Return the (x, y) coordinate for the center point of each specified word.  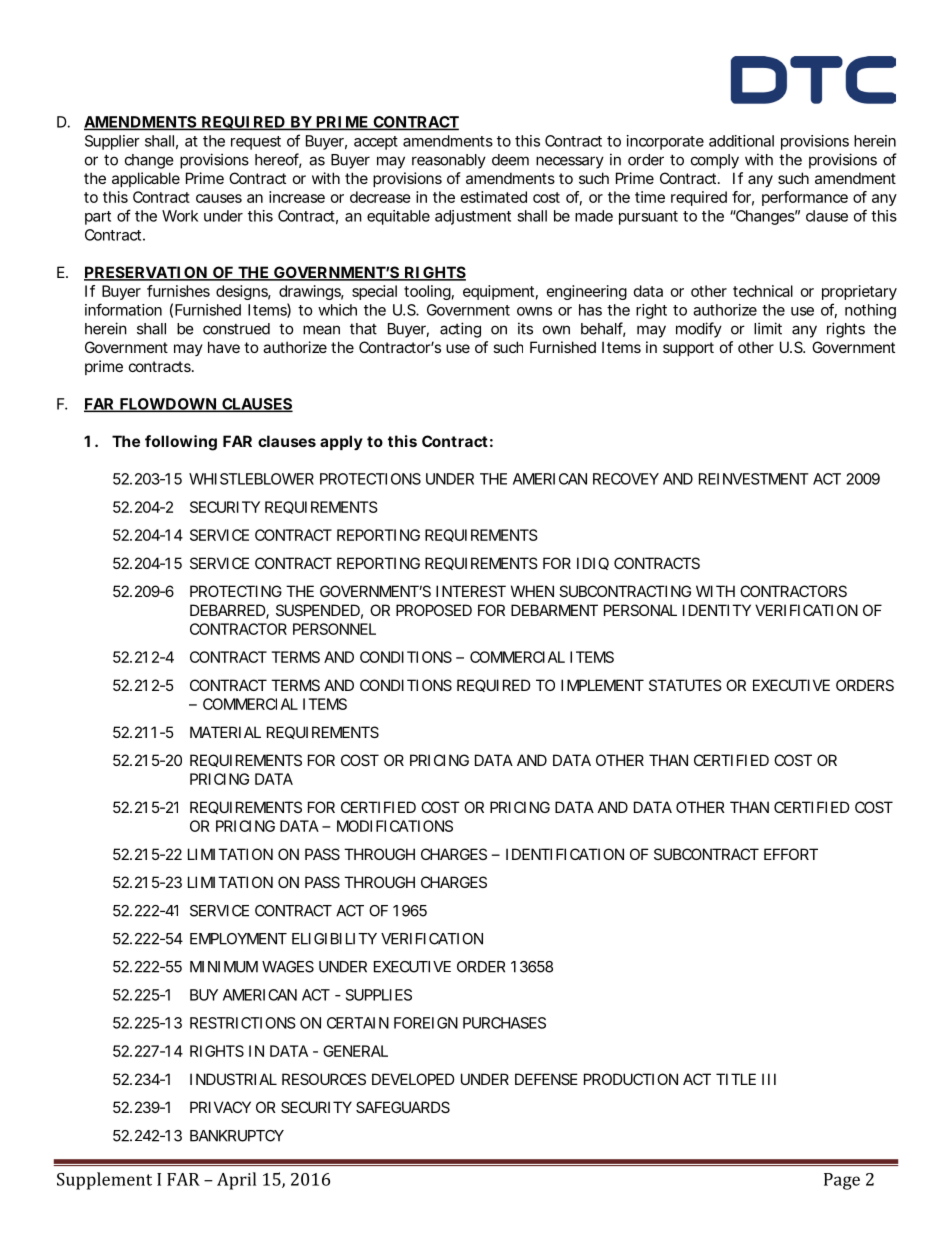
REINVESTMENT (754, 479)
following (181, 443)
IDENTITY (717, 610)
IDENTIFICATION (565, 854)
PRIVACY (220, 1107)
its (525, 328)
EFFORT (791, 854)
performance (805, 198)
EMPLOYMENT (238, 939)
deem (510, 160)
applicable (146, 179)
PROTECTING (236, 591)
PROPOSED (434, 610)
